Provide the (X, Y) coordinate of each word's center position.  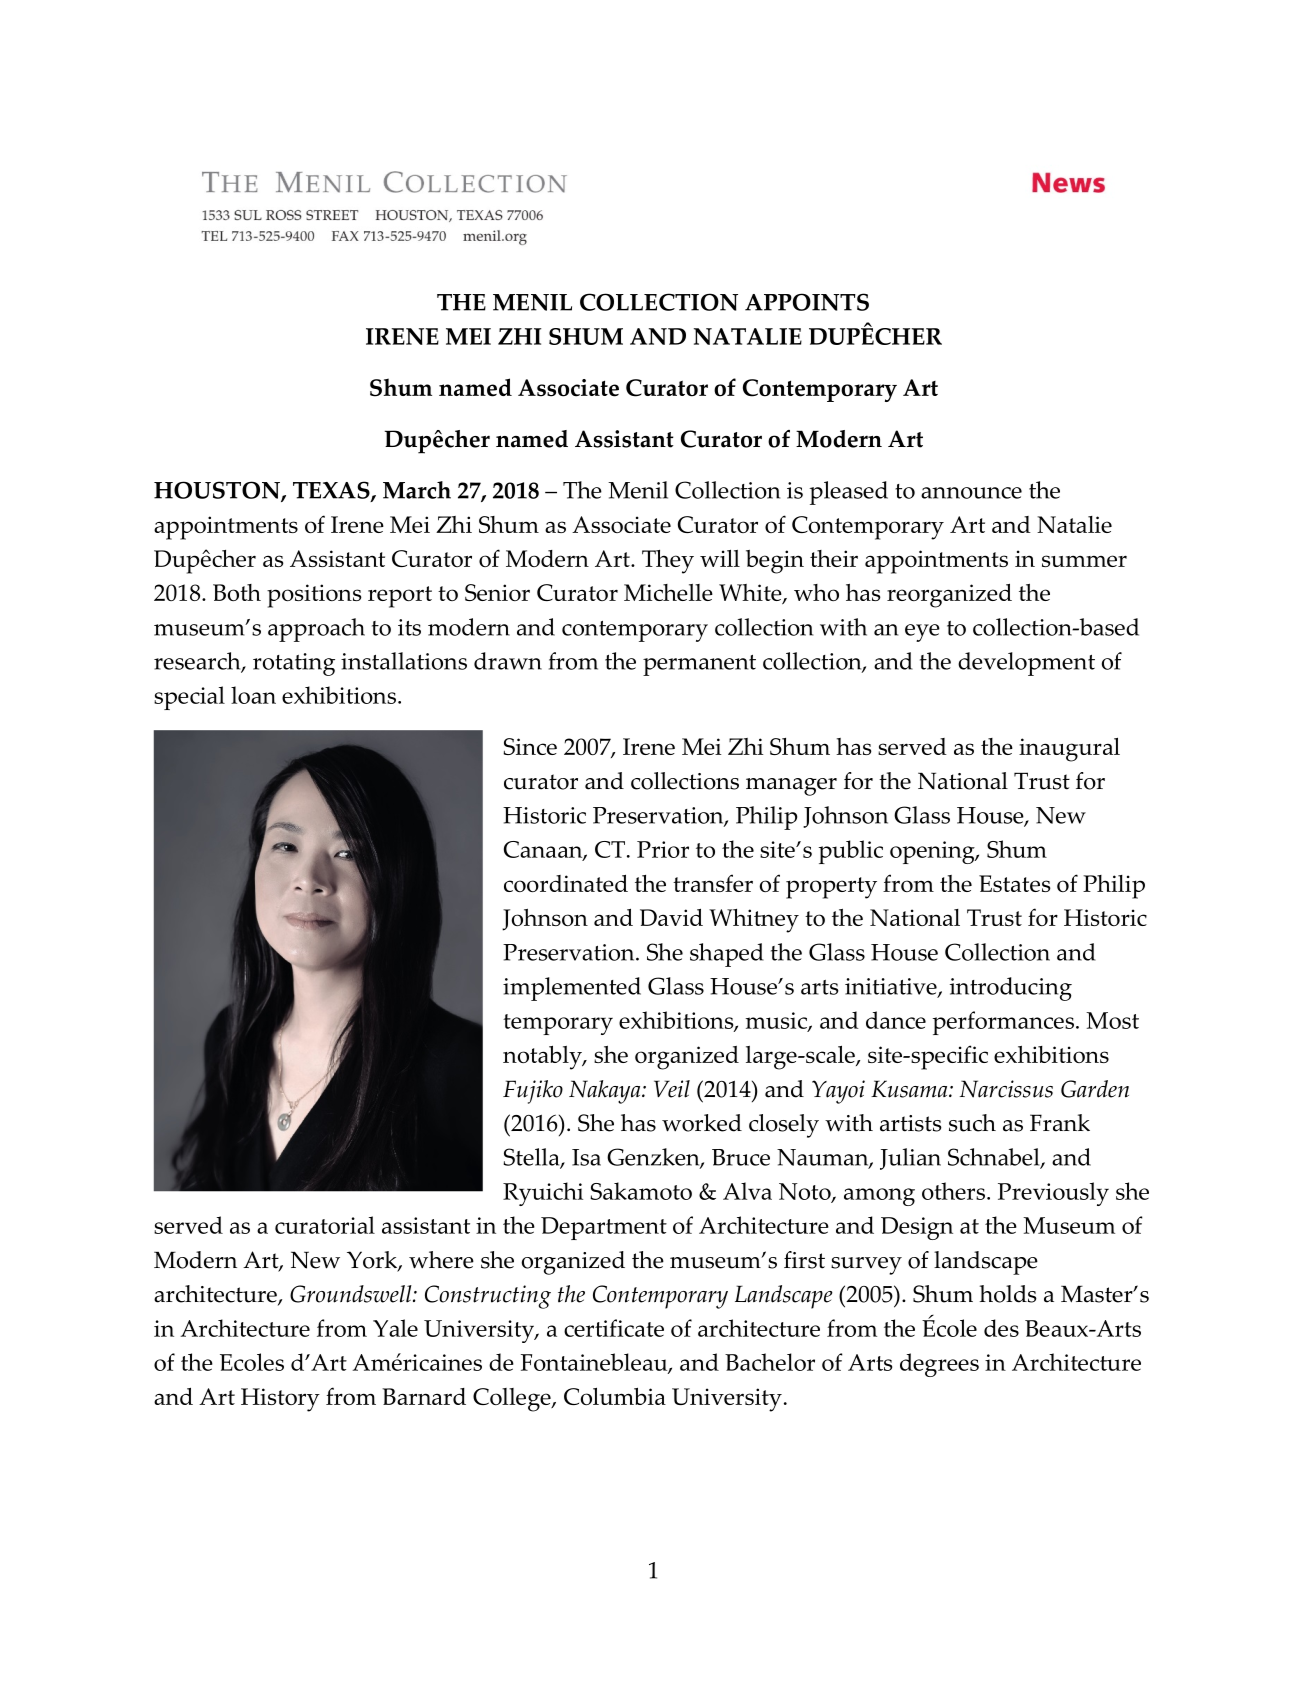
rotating (294, 664)
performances (1005, 1023)
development (1026, 664)
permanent (699, 665)
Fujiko (533, 1092)
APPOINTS (807, 302)
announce (971, 493)
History (280, 1400)
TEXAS (332, 491)
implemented (572, 989)
